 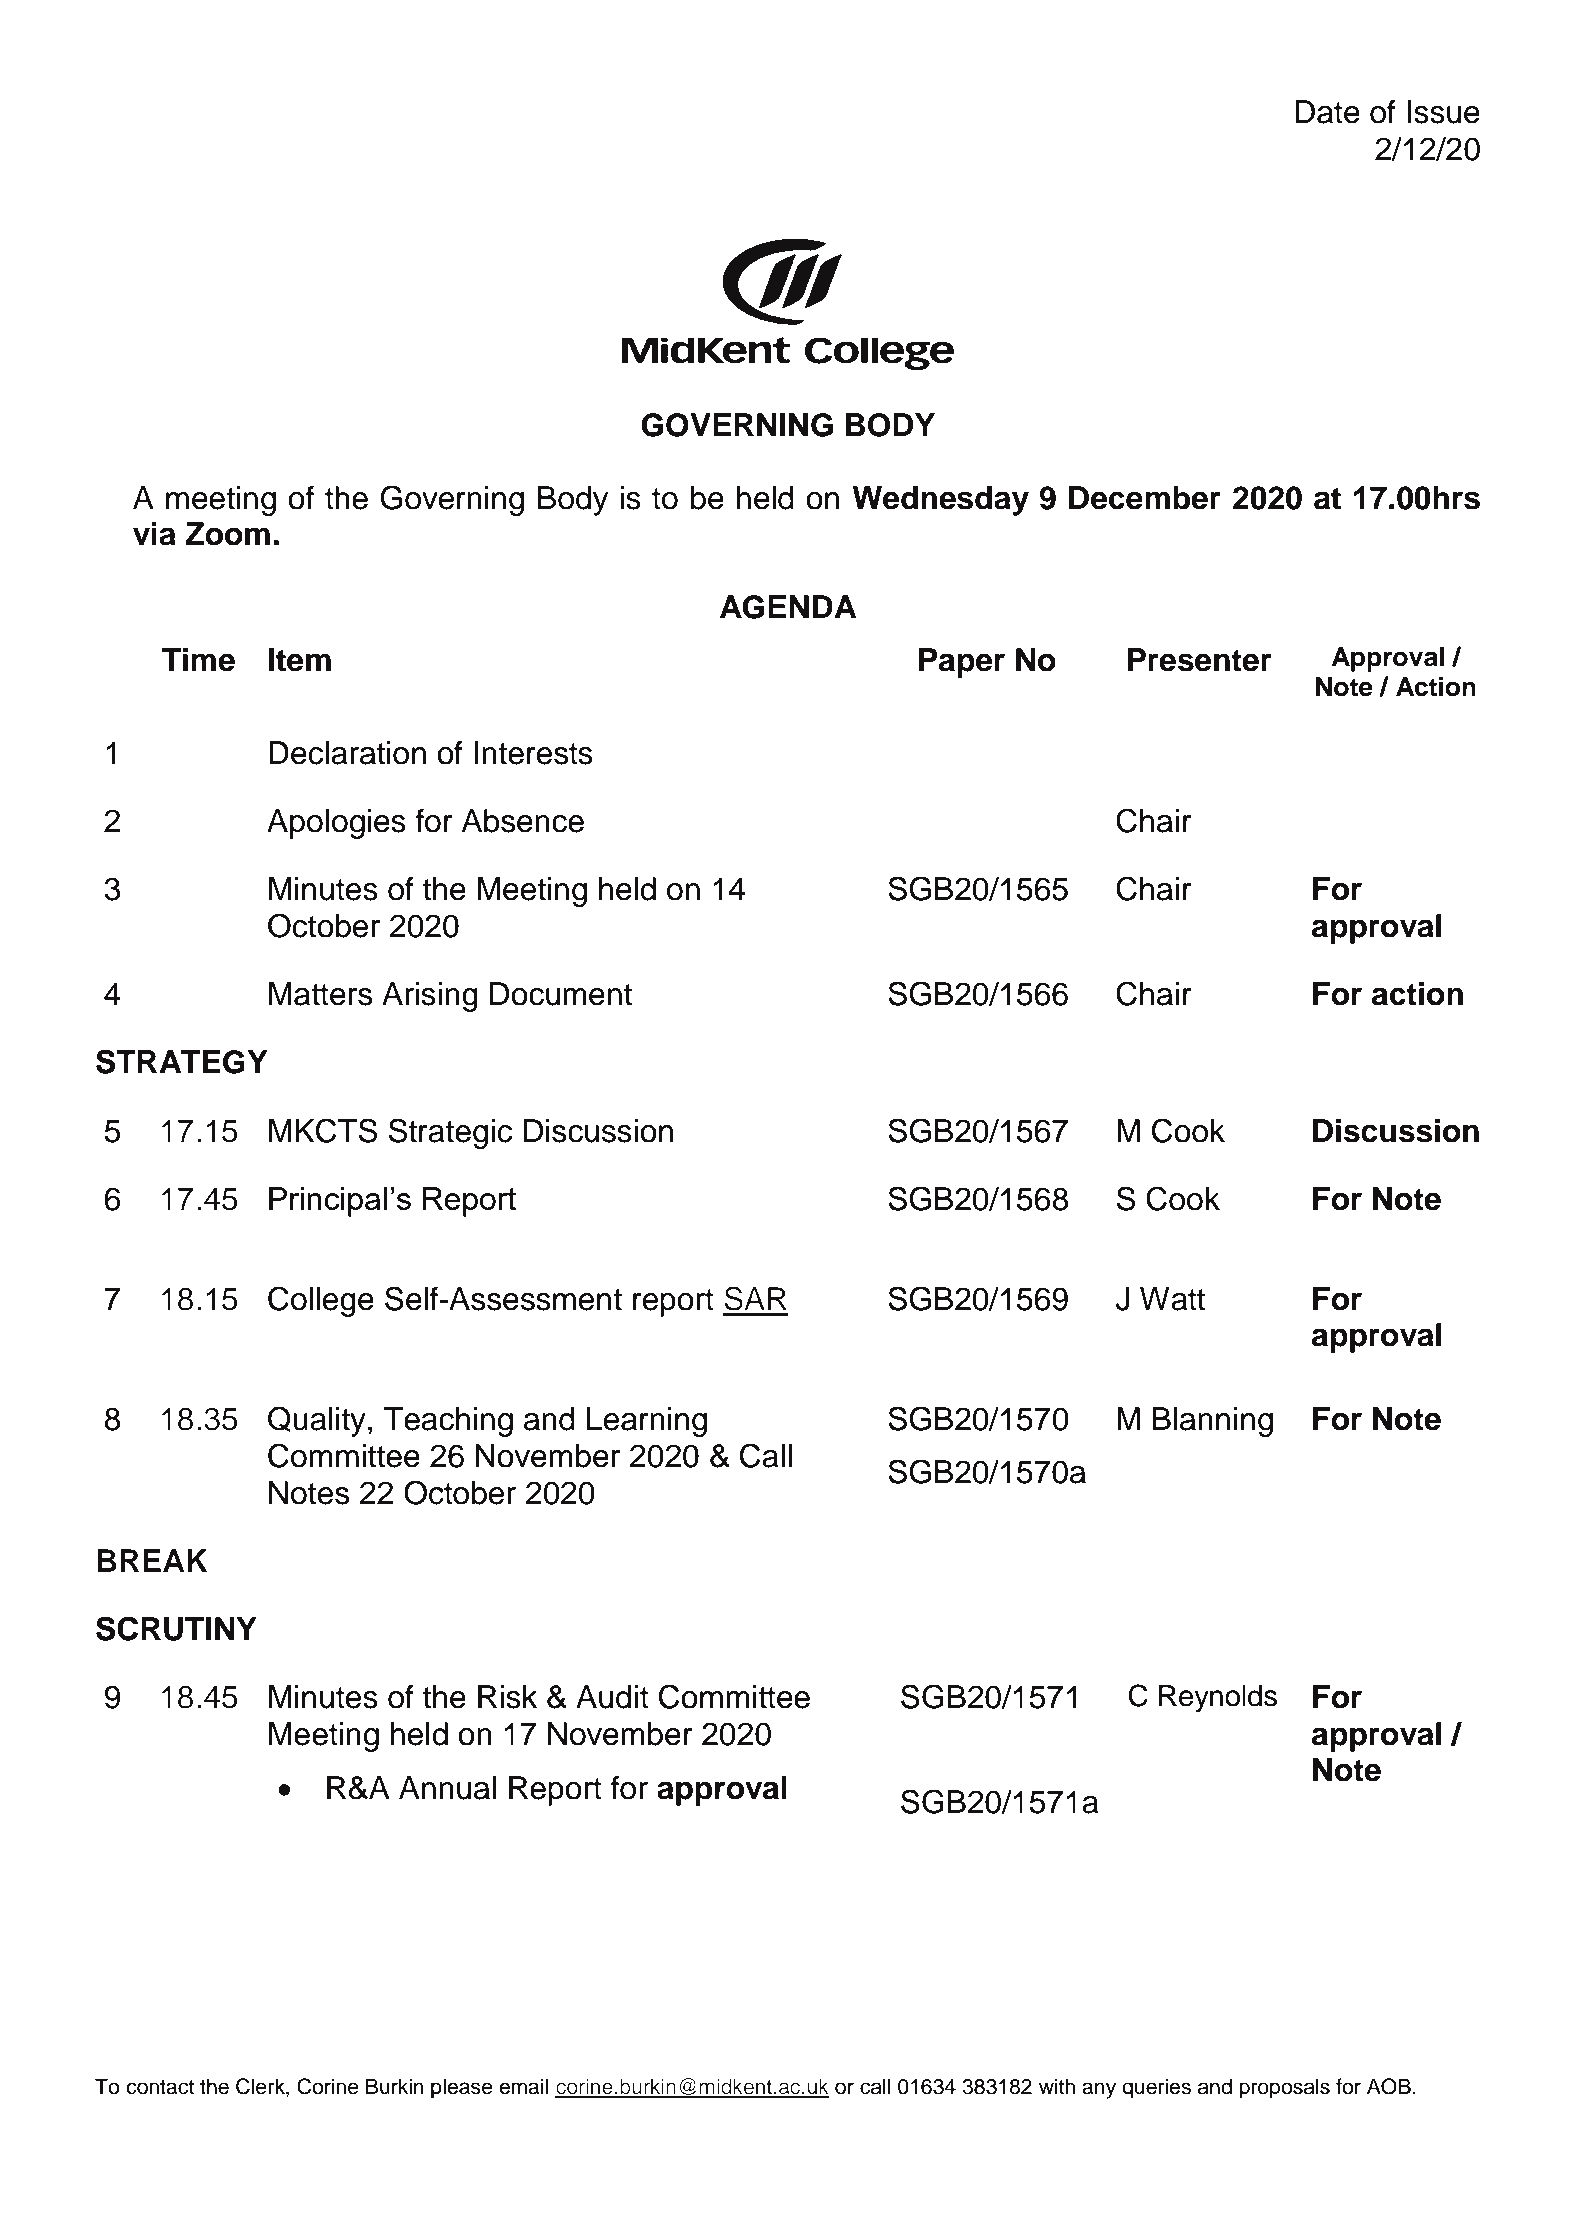 What do you see at coordinates (1327, 112) in the document?
I see `Date` at bounding box center [1327, 112].
